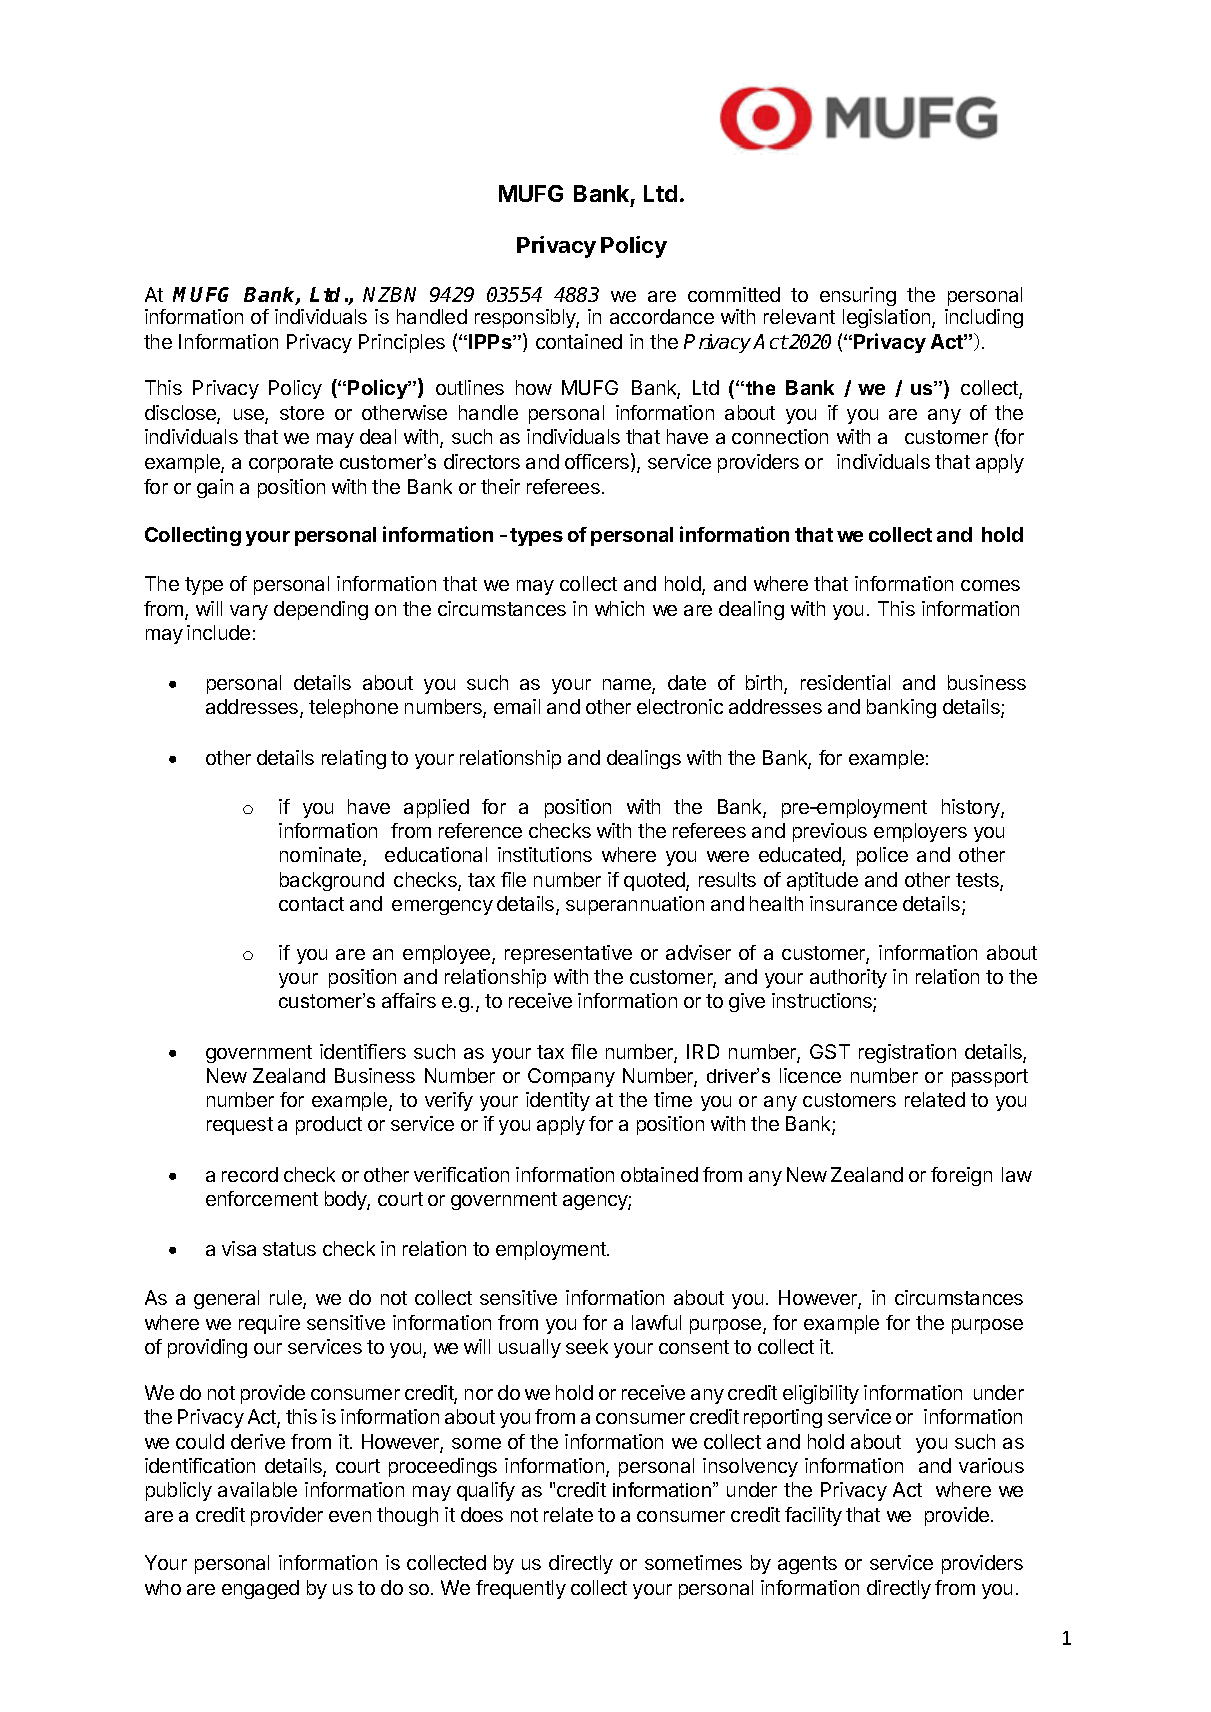 The height and width of the screenshot is (1712, 1211). I want to click on which, so click(619, 608).
